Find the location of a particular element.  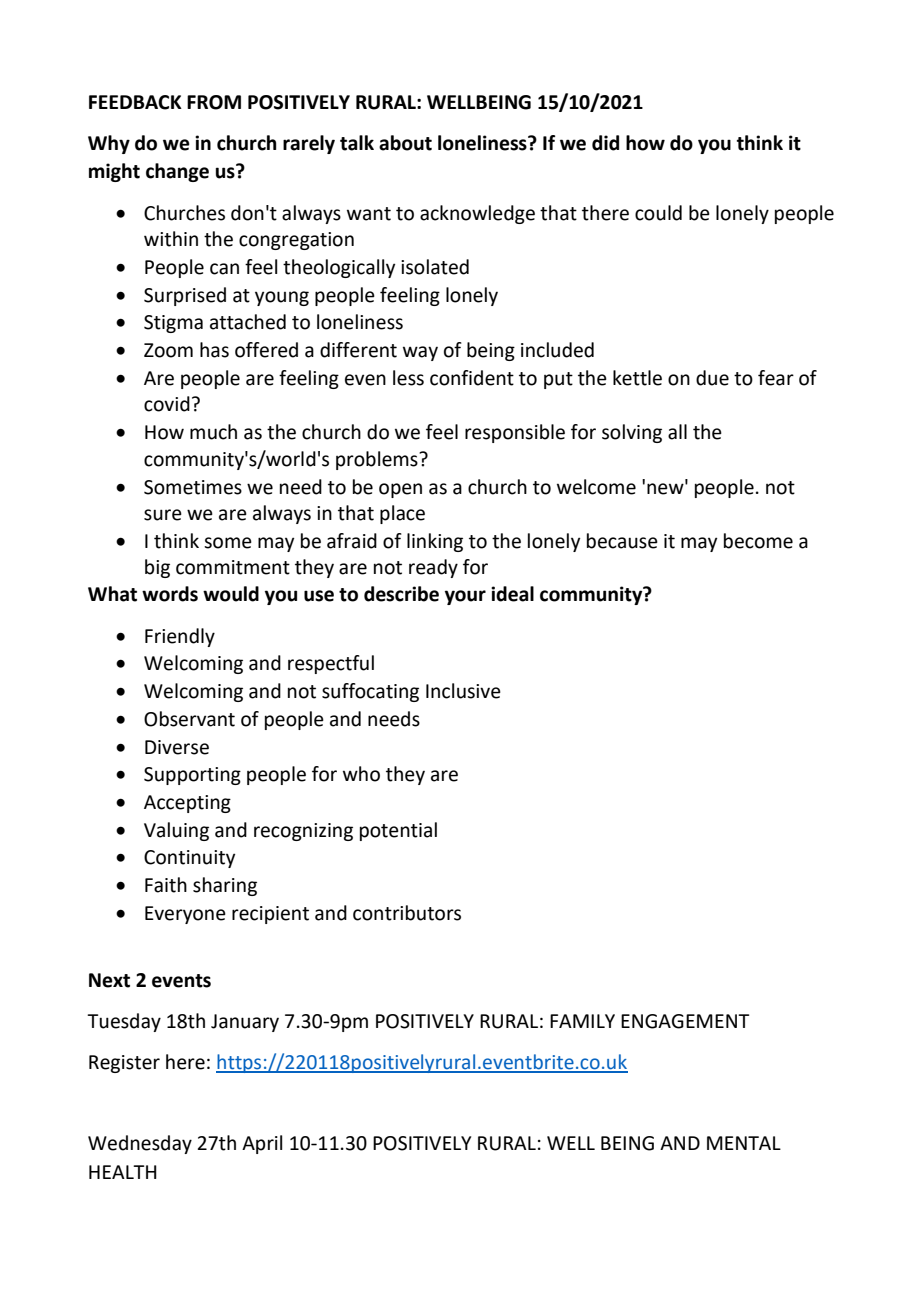

April is located at coordinates (262, 1144).
